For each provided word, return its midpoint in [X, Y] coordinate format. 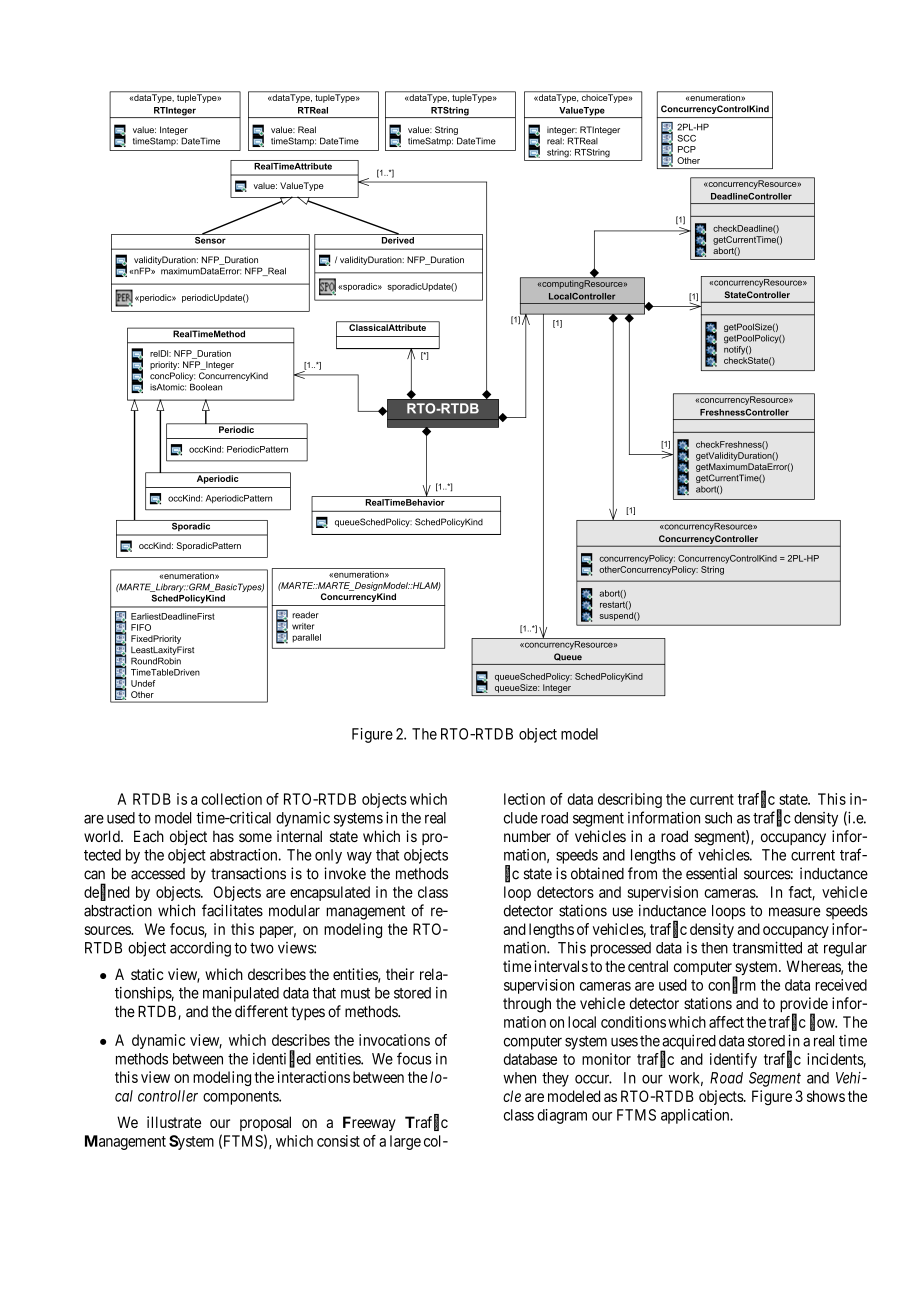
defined [107, 892]
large [405, 1142]
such [718, 818]
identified [282, 1059]
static [147, 974]
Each [149, 836]
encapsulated [330, 893]
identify [733, 1060]
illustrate [174, 1122]
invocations [394, 1040]
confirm [732, 985]
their [400, 974]
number [527, 836]
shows [826, 1096]
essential [711, 873]
